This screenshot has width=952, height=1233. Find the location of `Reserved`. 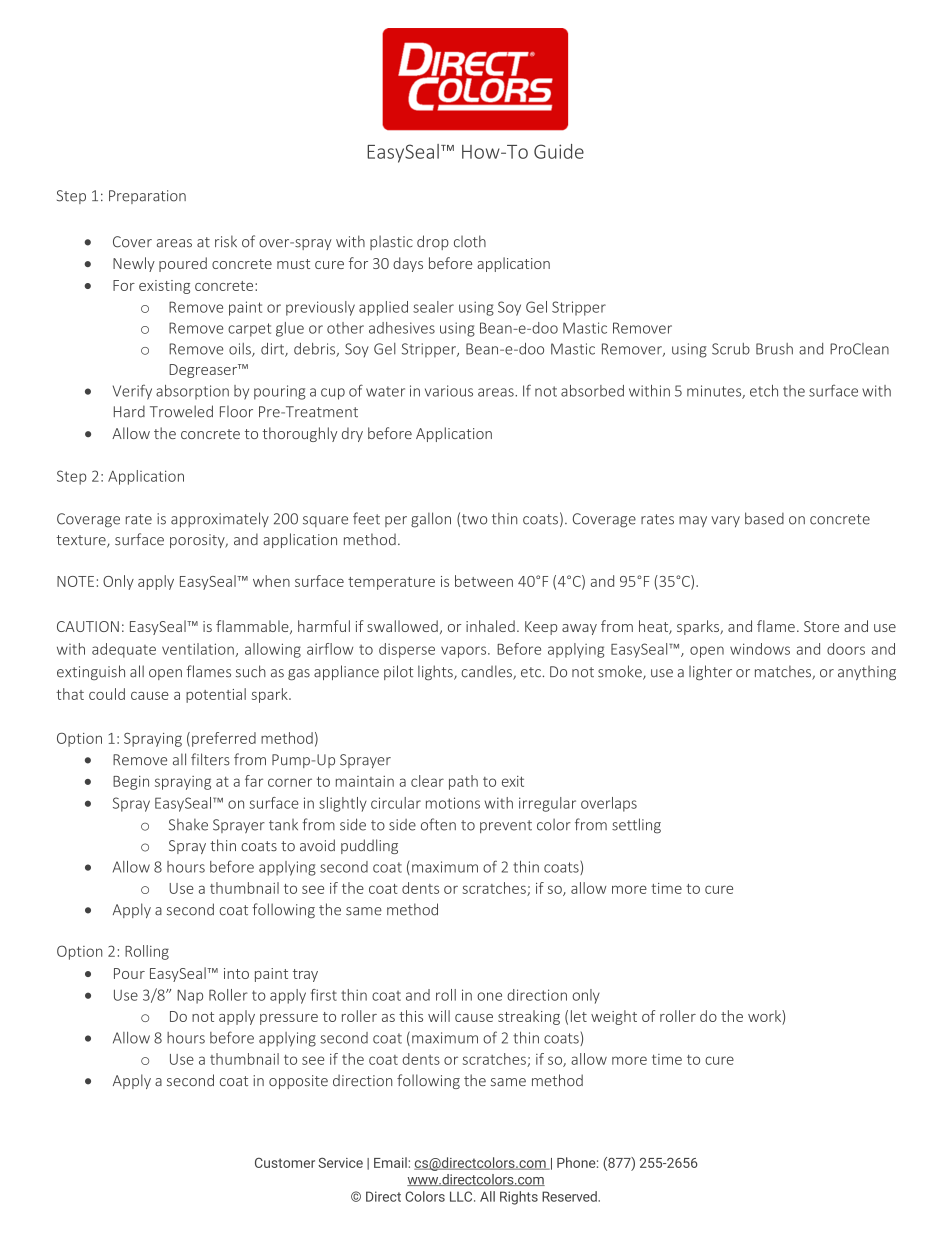

Reserved is located at coordinates (570, 1196).
